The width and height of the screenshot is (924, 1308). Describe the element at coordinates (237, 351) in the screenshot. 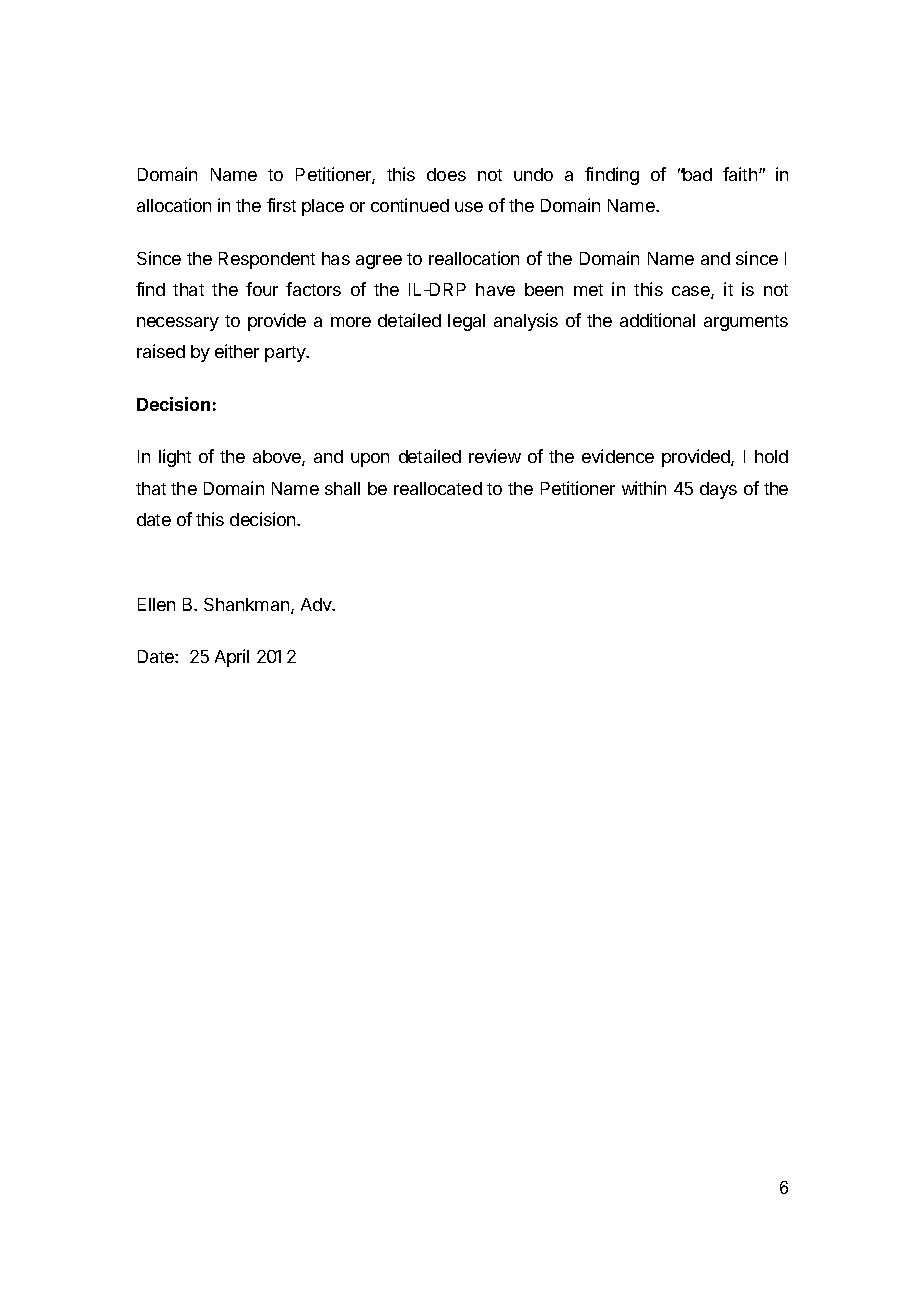

I see `either` at that location.
